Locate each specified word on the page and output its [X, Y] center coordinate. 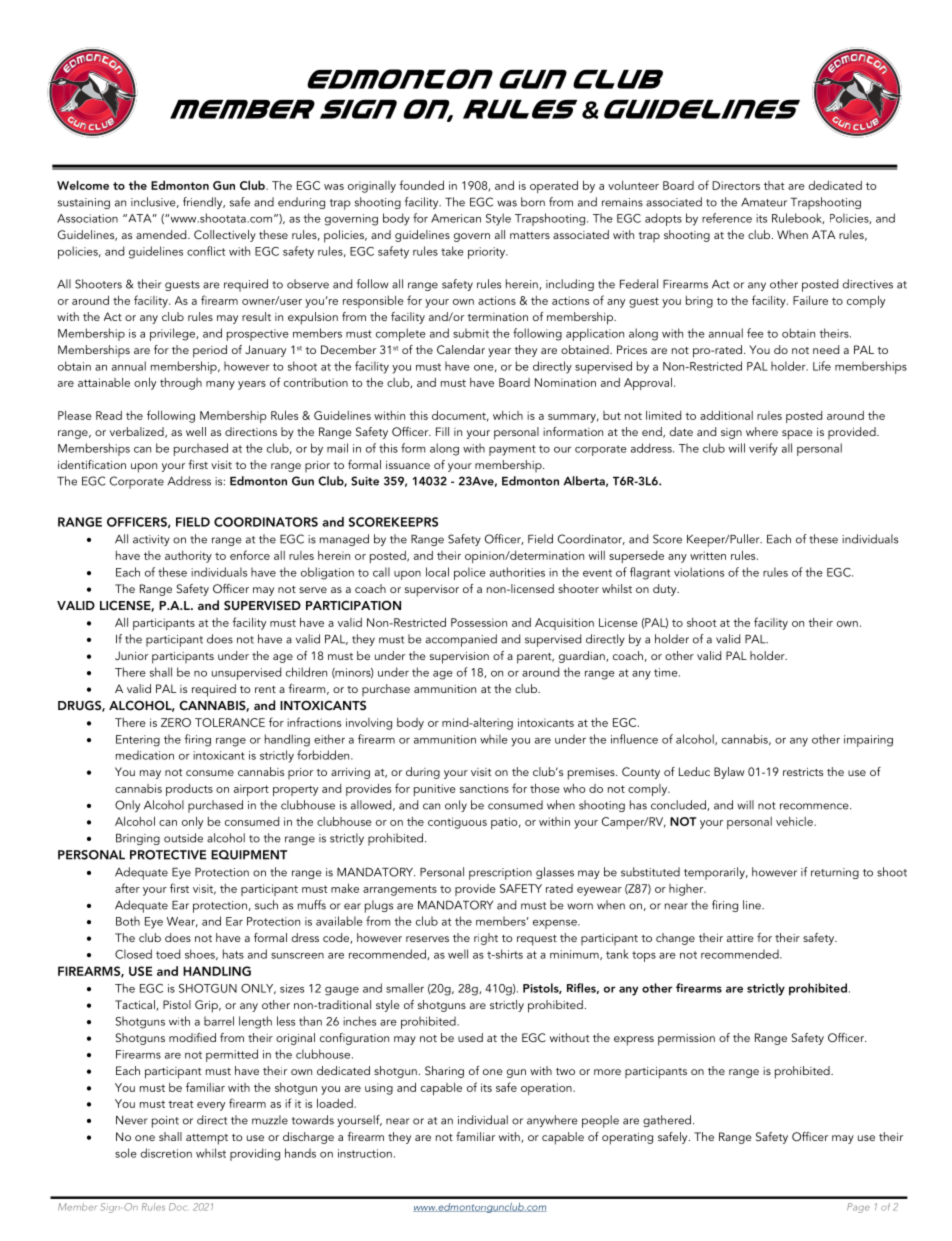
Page [858, 1208]
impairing [868, 741]
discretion [166, 1153]
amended [162, 234]
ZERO [176, 722]
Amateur [764, 202]
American [456, 218]
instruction [365, 1153]
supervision [459, 658]
